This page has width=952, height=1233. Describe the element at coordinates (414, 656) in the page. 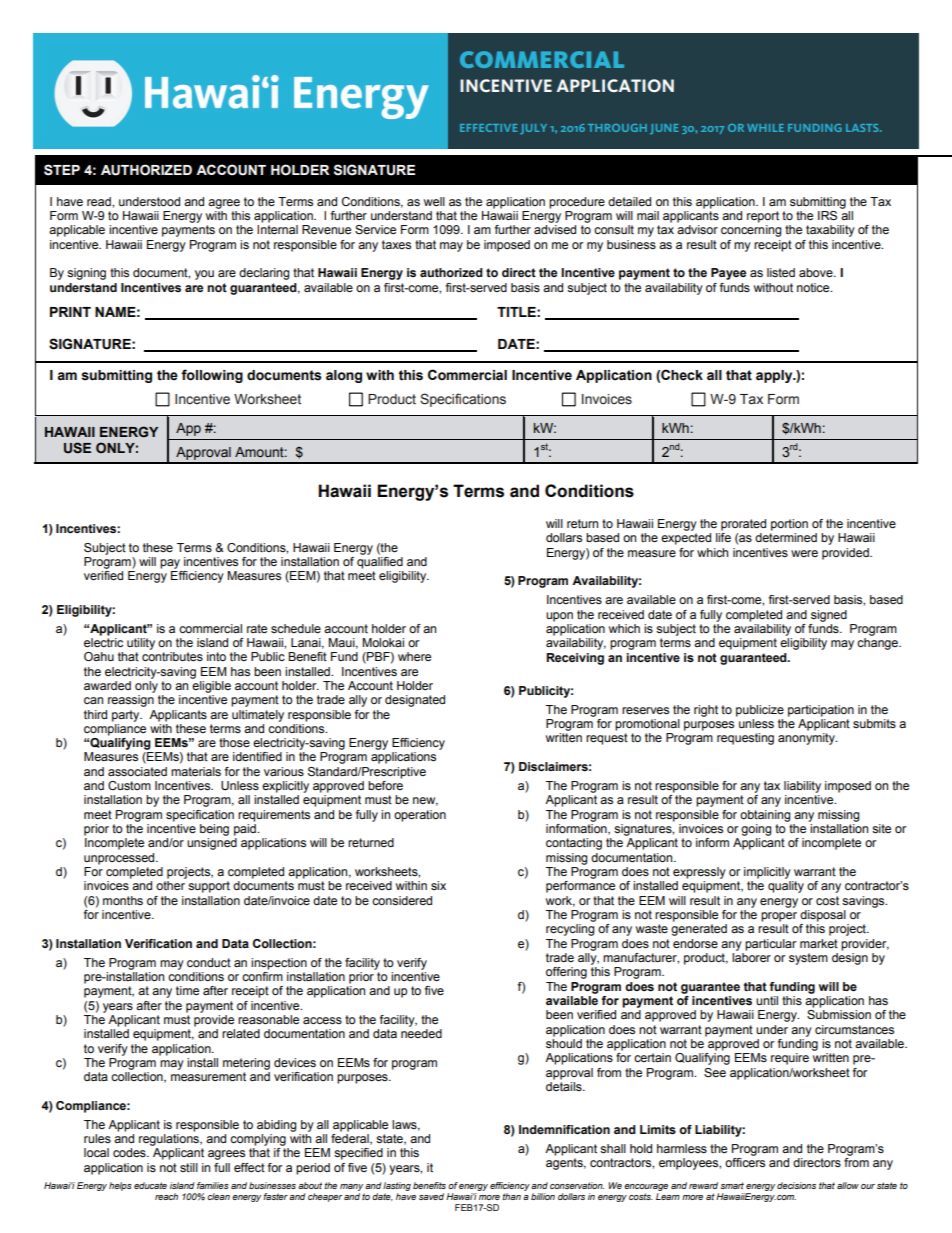

I see `where` at that location.
